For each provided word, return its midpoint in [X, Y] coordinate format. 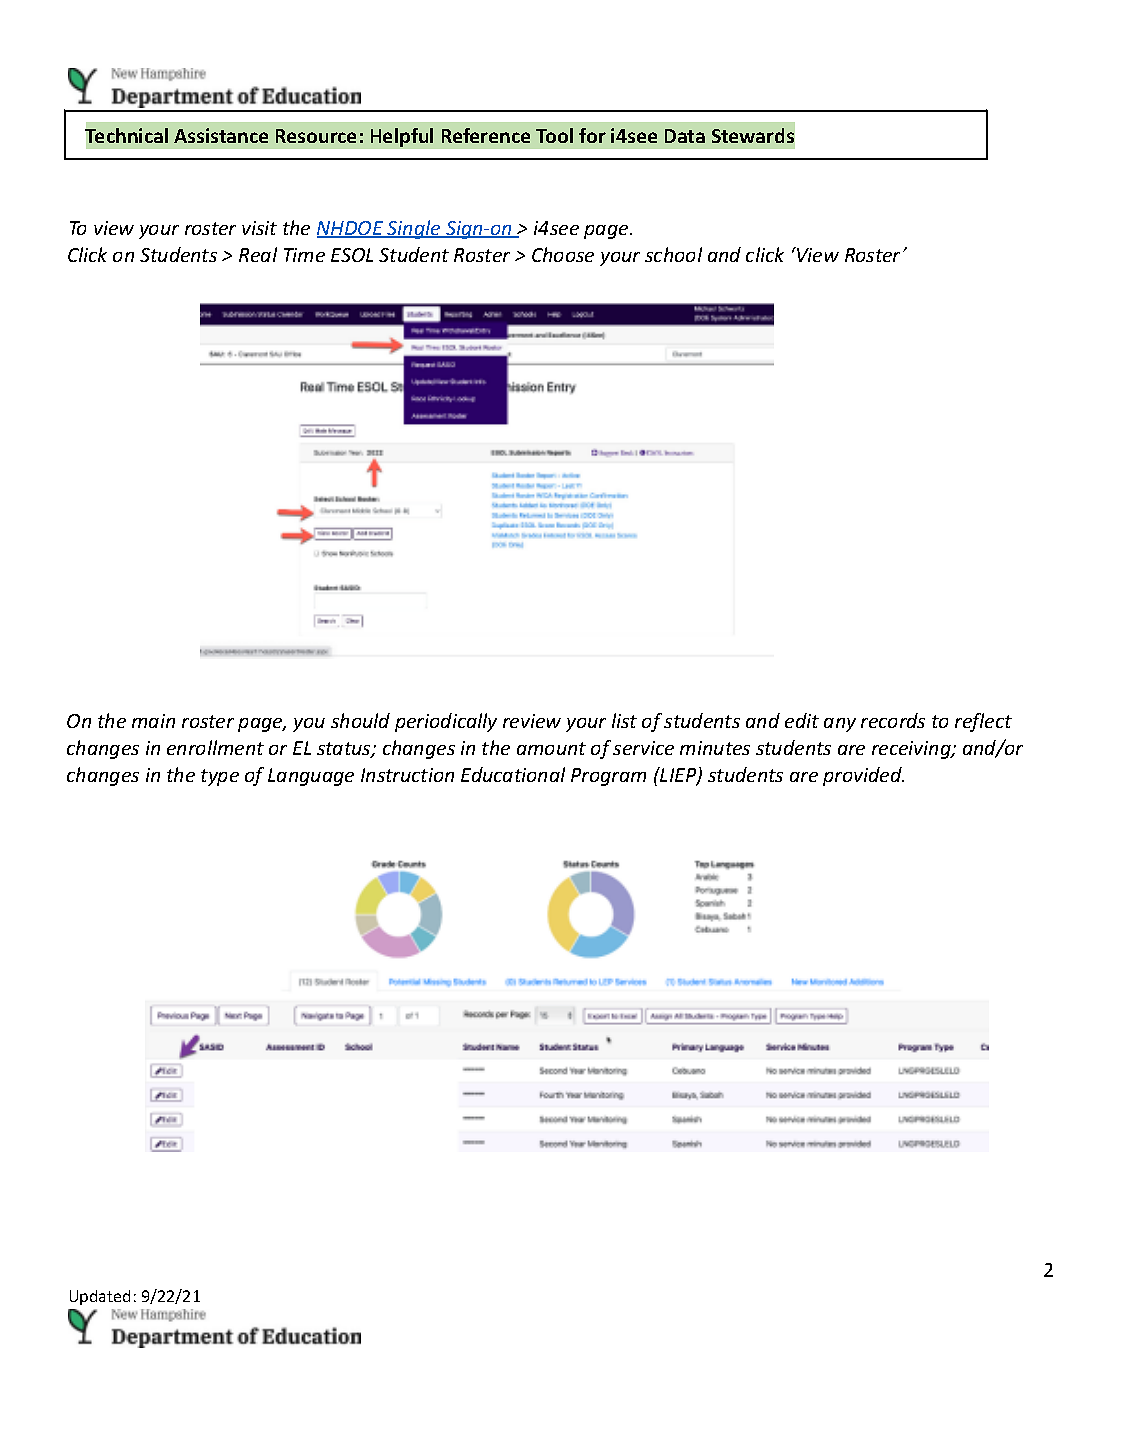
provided [863, 776]
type [220, 777]
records [893, 720]
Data [685, 136]
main [153, 721]
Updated [100, 1297]
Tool [554, 135]
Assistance [221, 135]
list [624, 720]
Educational [513, 774]
